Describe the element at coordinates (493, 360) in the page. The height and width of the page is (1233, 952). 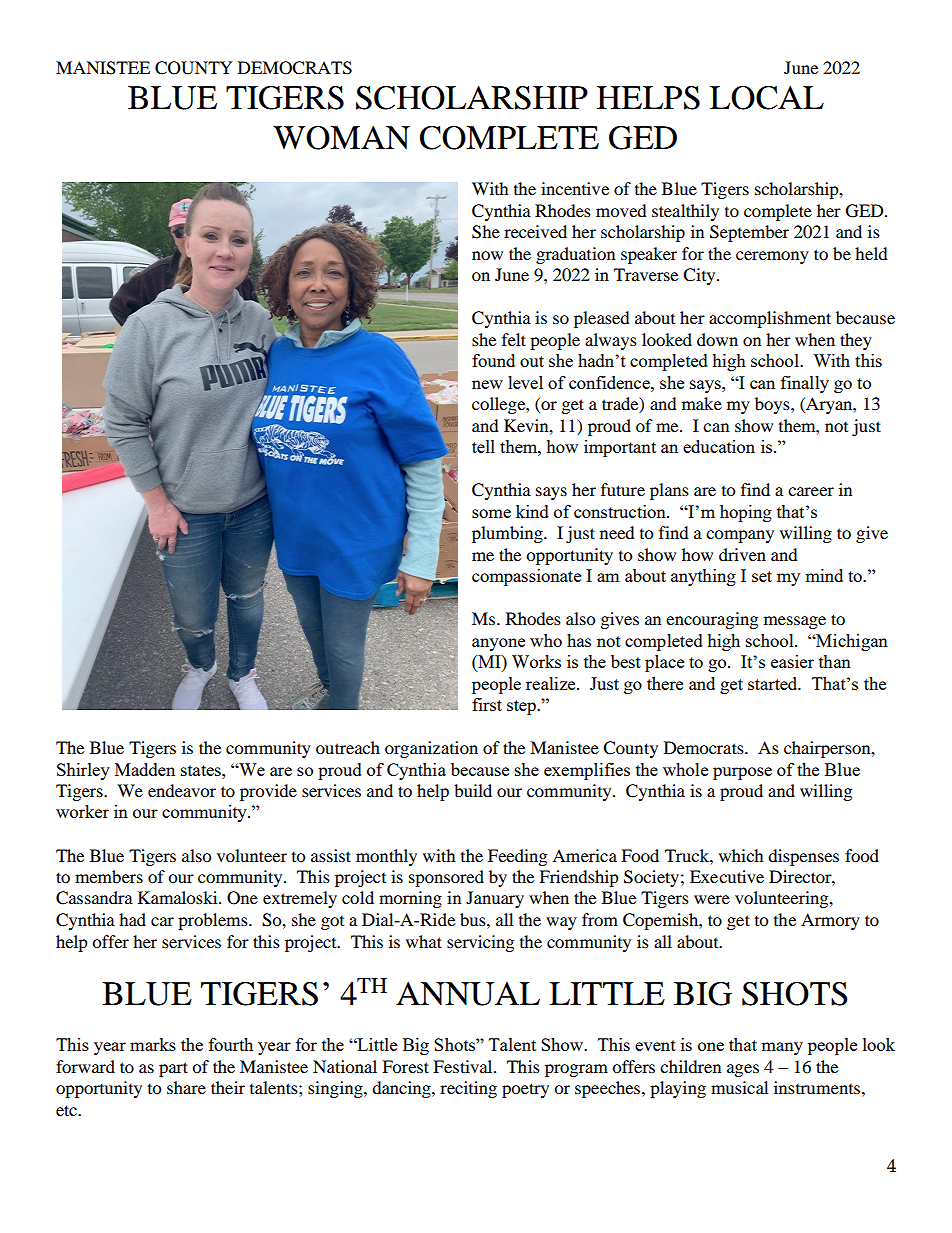
I see `found` at that location.
